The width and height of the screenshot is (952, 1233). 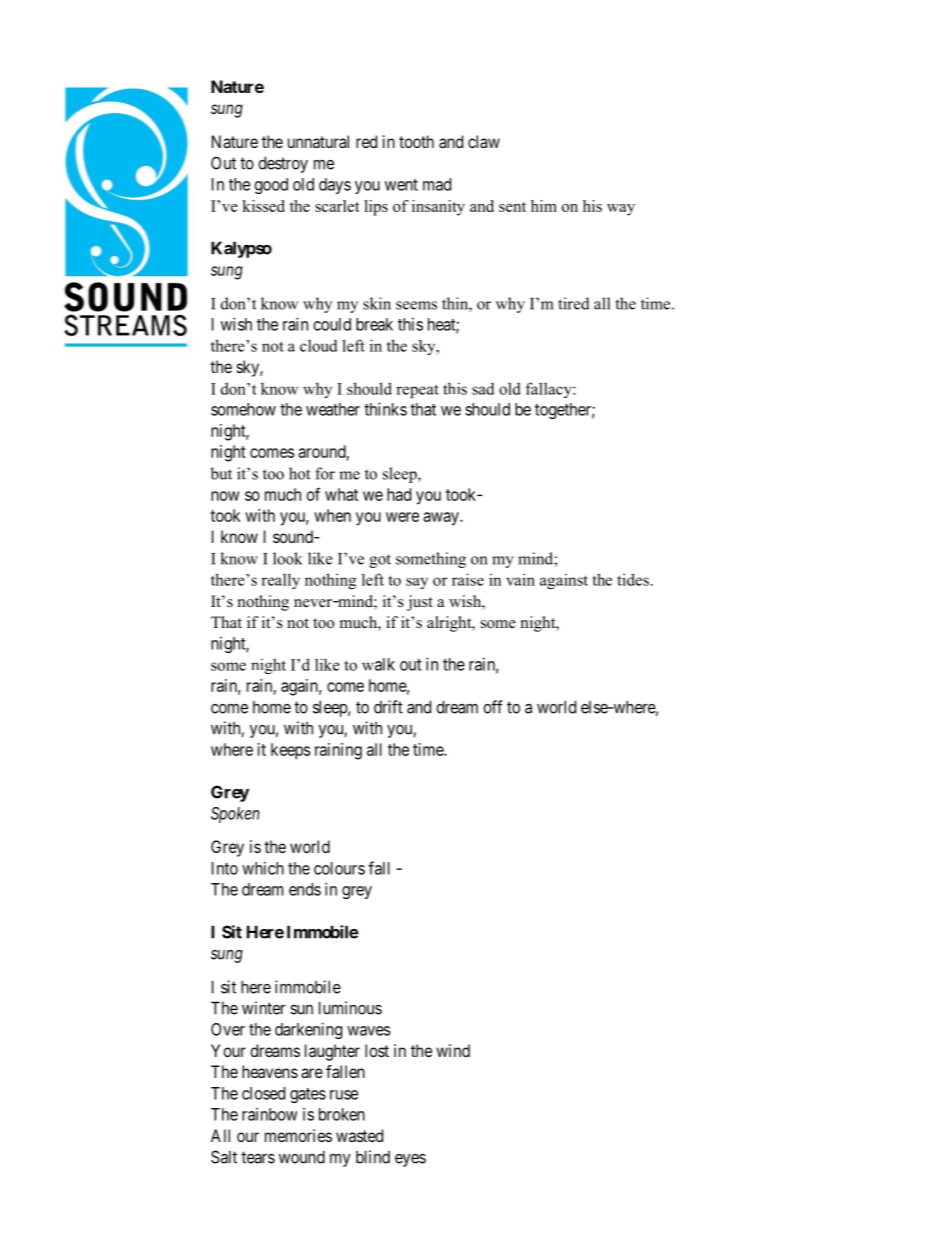 What do you see at coordinates (258, 1157) in the screenshot?
I see `tears` at bounding box center [258, 1157].
